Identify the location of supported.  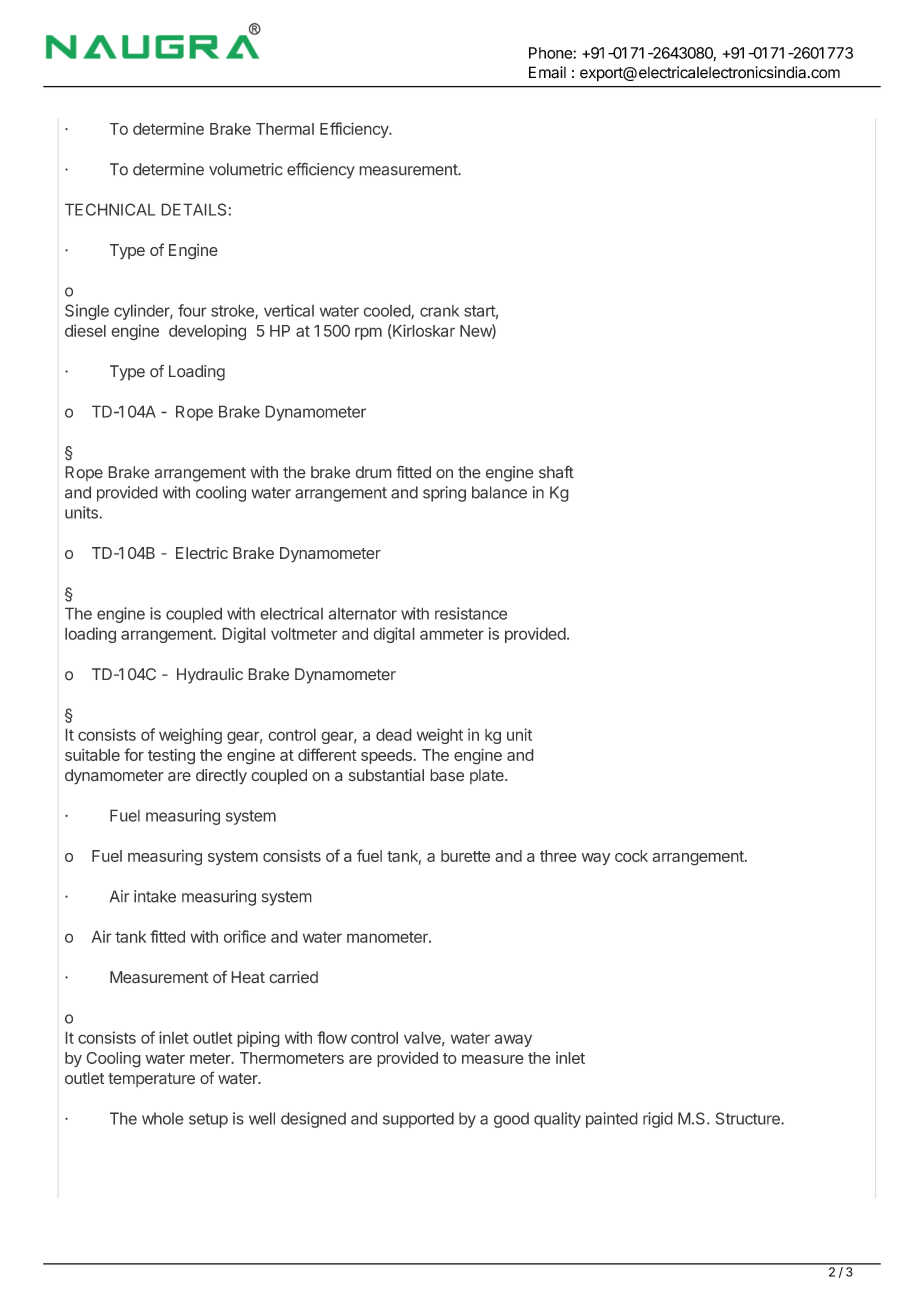
(418, 1120).
